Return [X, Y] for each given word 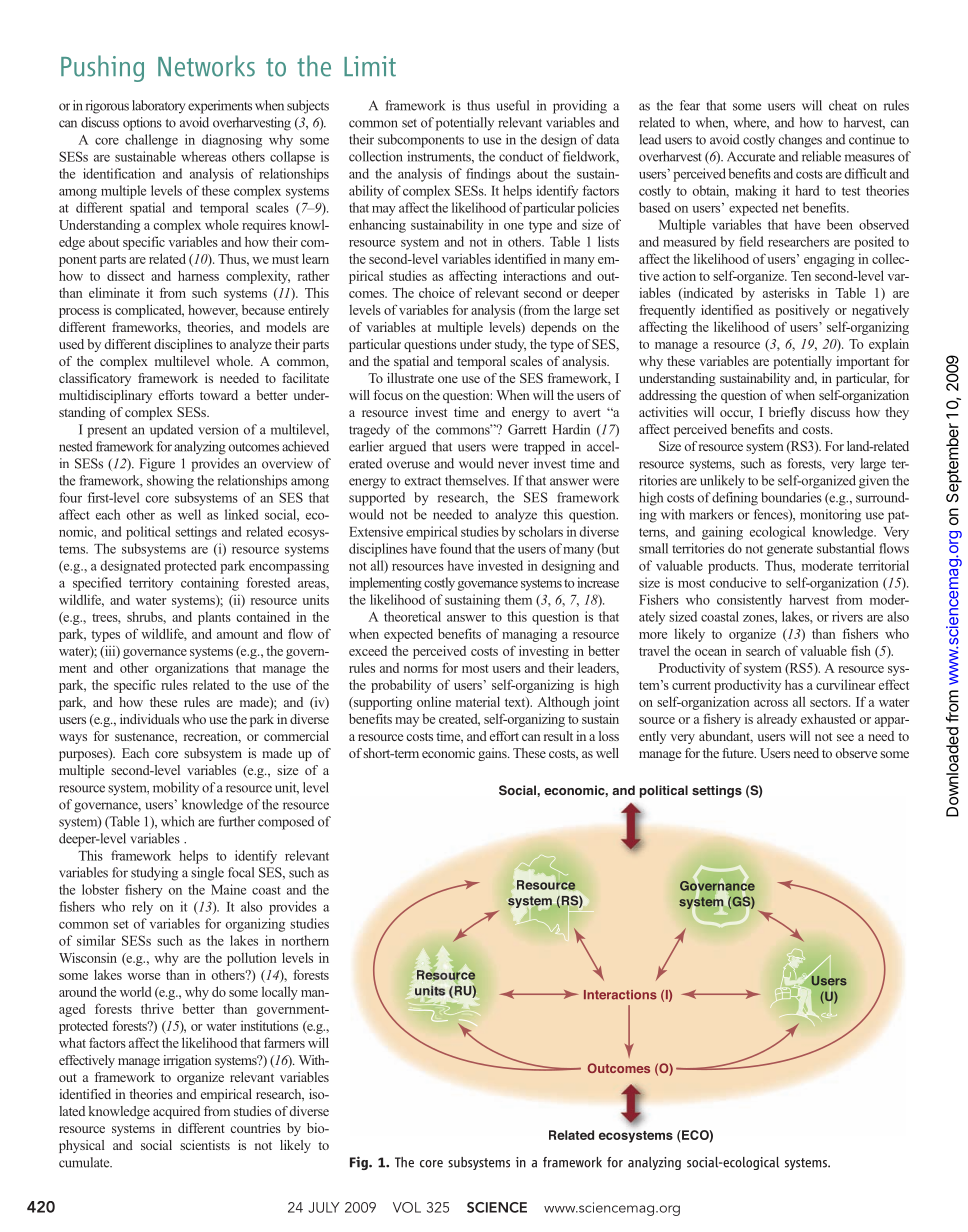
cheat [843, 105]
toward [219, 395]
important [862, 362]
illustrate [410, 378]
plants [214, 618]
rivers [847, 616]
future [739, 753]
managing [529, 635]
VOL [407, 1207]
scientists [205, 1145]
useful [512, 105]
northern [305, 940]
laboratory [158, 107]
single [207, 874]
